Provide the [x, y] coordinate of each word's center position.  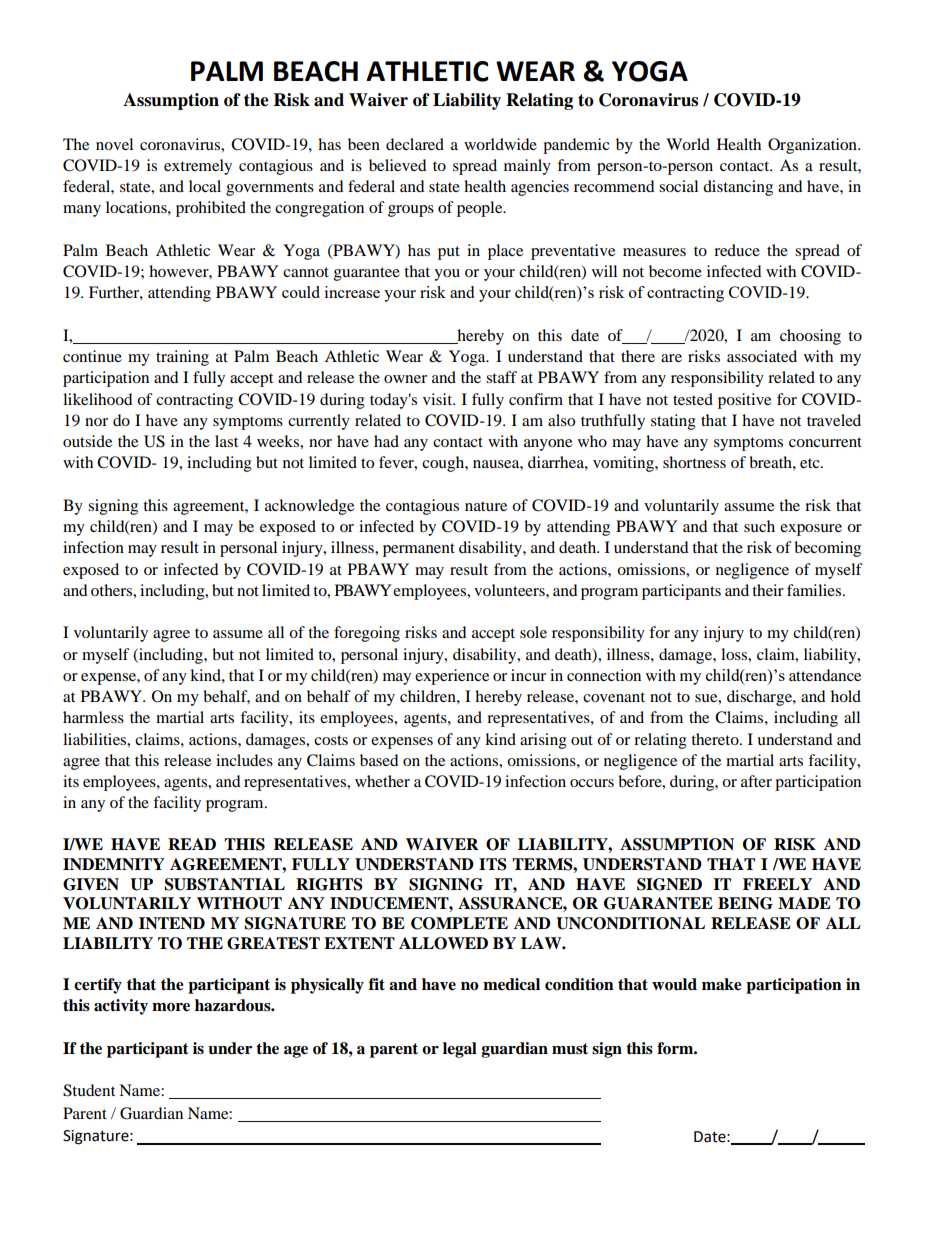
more [171, 1007]
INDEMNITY [114, 864]
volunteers [510, 590]
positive [744, 401]
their [768, 590]
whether [382, 781]
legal [460, 1050]
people [481, 209]
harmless [93, 717]
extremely [198, 167]
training [182, 358]
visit [439, 399]
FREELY [777, 884]
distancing [738, 188]
